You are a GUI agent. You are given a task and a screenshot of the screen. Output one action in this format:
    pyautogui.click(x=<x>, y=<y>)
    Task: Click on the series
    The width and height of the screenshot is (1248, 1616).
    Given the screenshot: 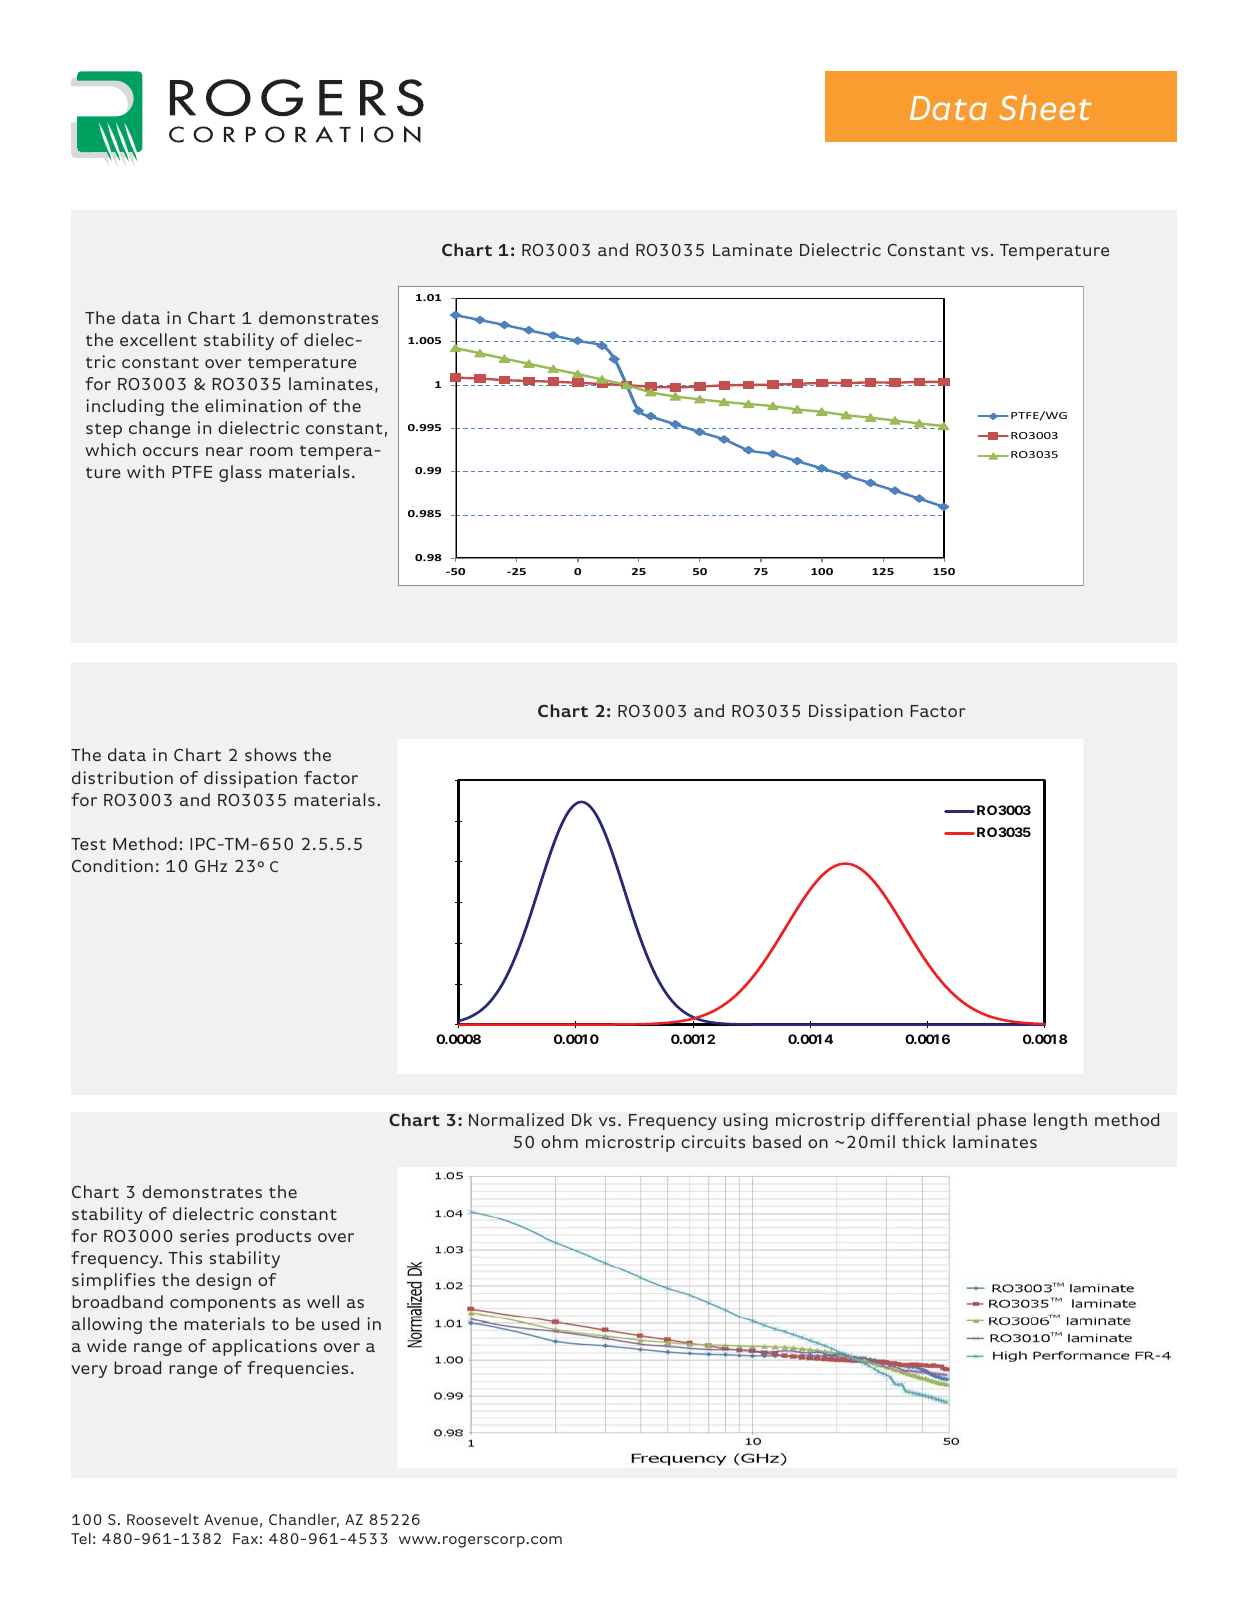 What is the action you would take?
    pyautogui.click(x=204, y=1235)
